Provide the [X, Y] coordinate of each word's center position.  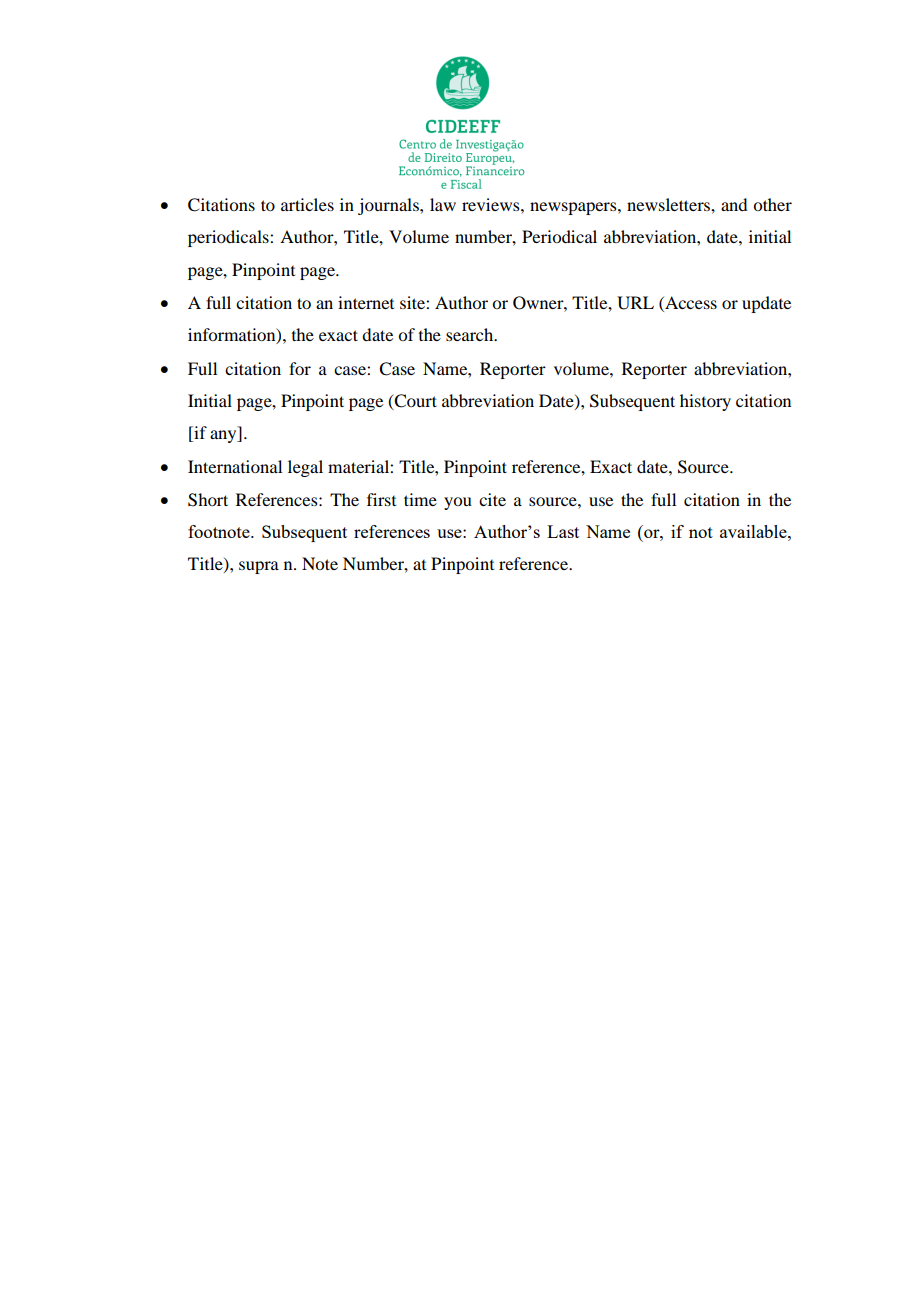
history [705, 402]
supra [259, 567]
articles [307, 204]
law [443, 204]
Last [563, 531]
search [471, 334]
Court [415, 402]
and [734, 204]
